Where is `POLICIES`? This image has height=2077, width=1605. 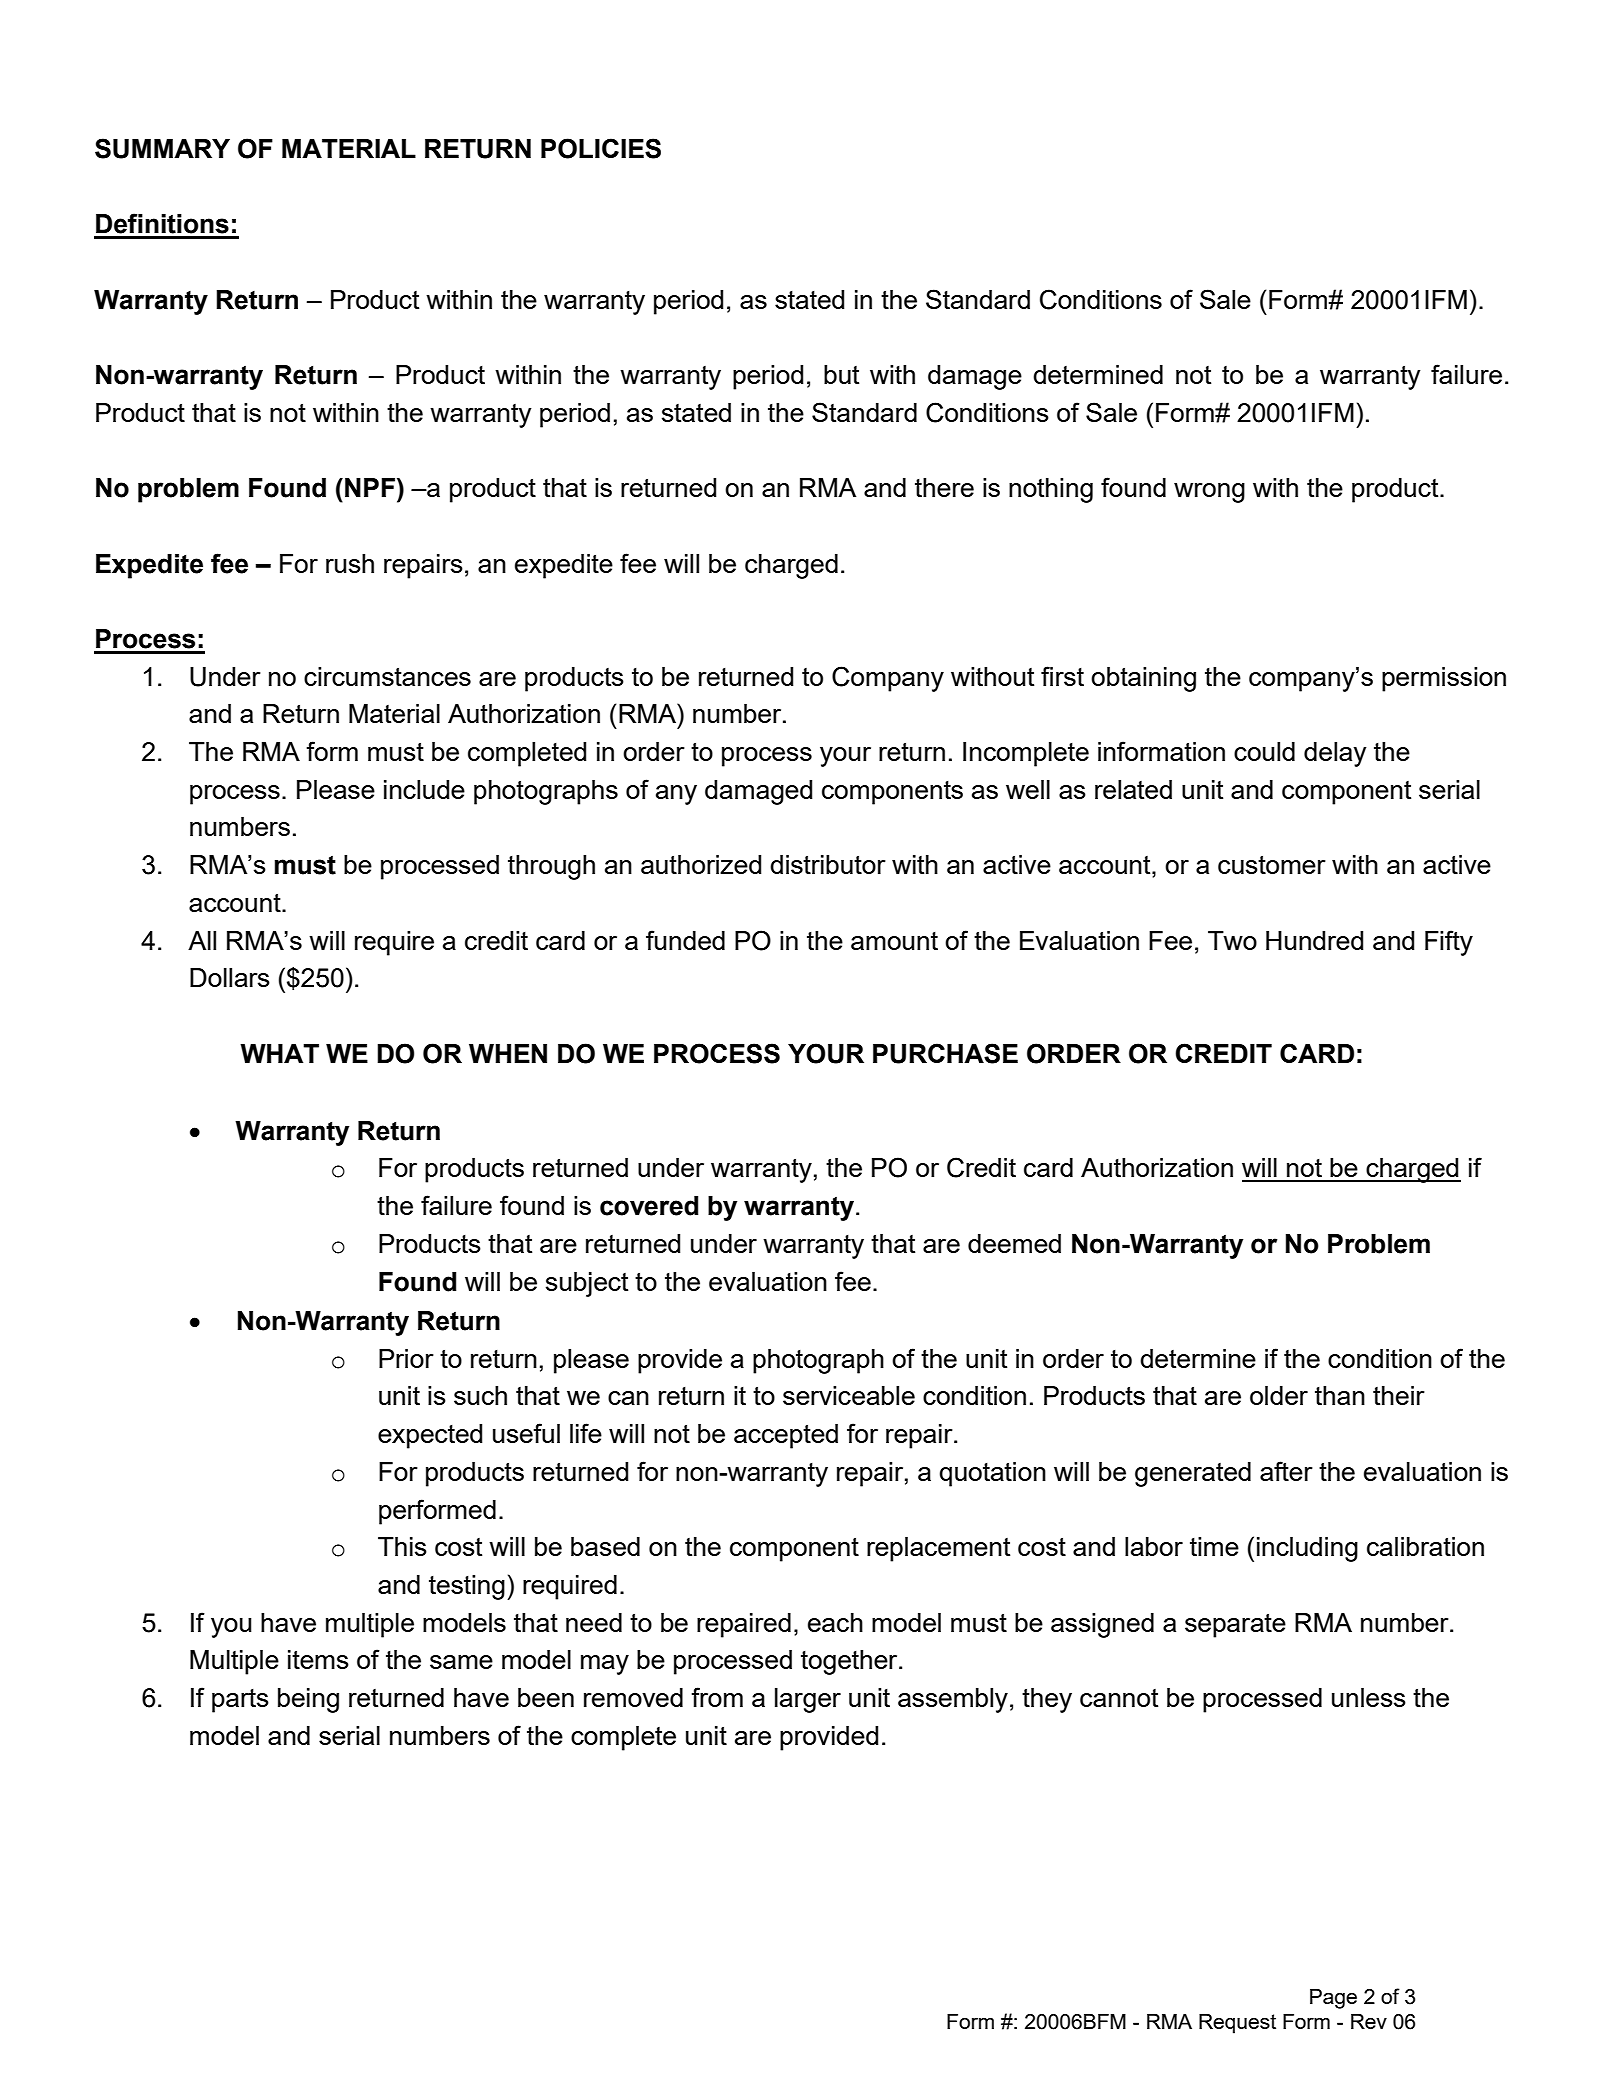
POLICIES is located at coordinates (601, 148).
